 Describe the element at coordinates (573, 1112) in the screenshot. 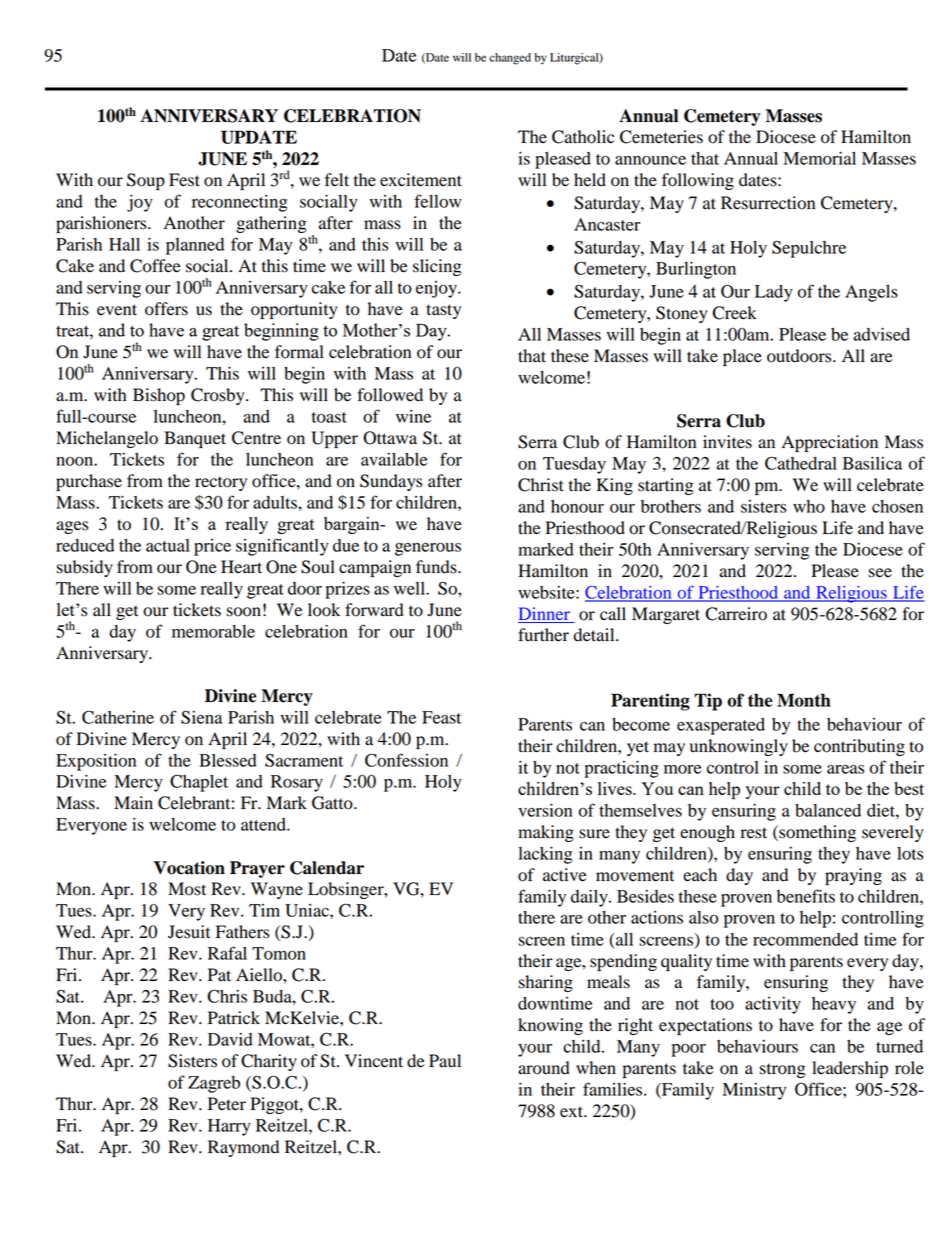

I see `ext` at that location.
